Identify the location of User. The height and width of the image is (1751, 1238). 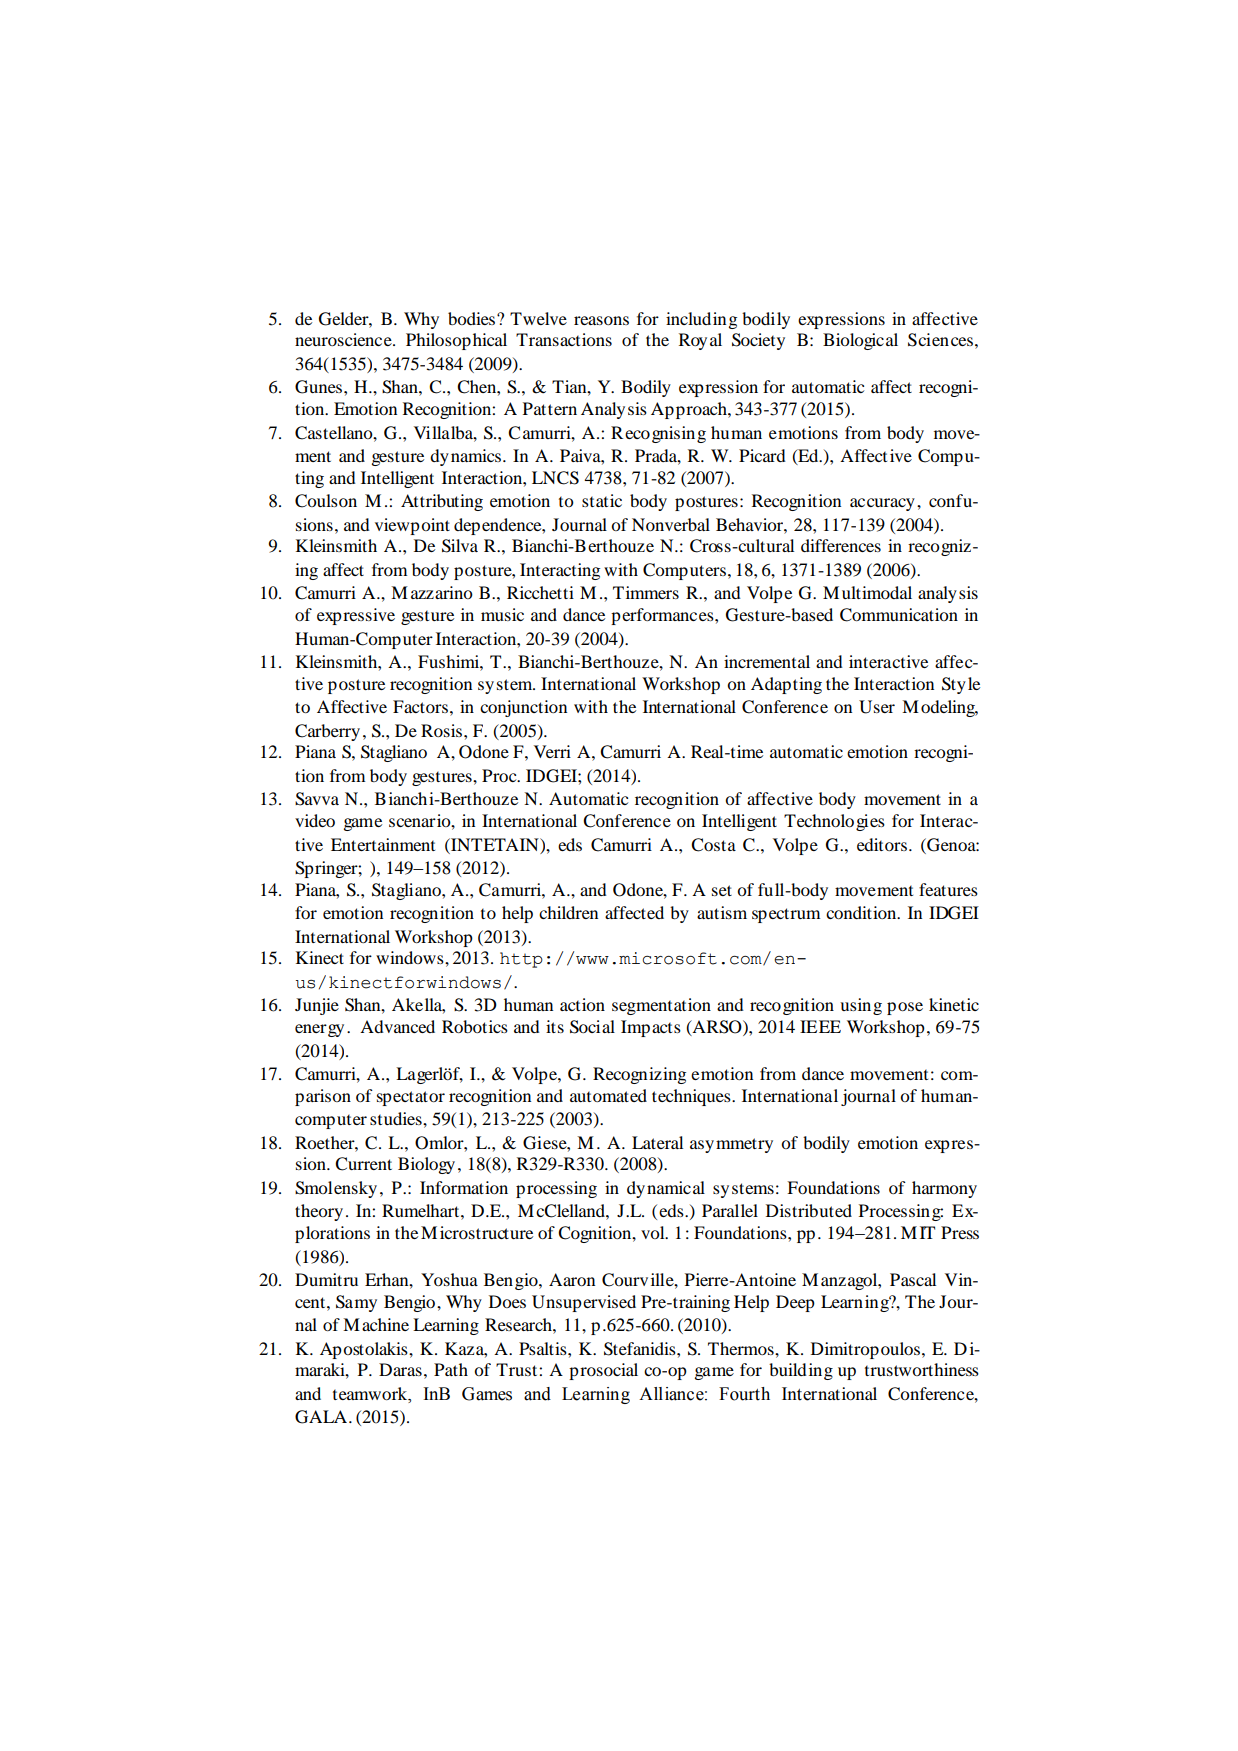
(877, 707).
